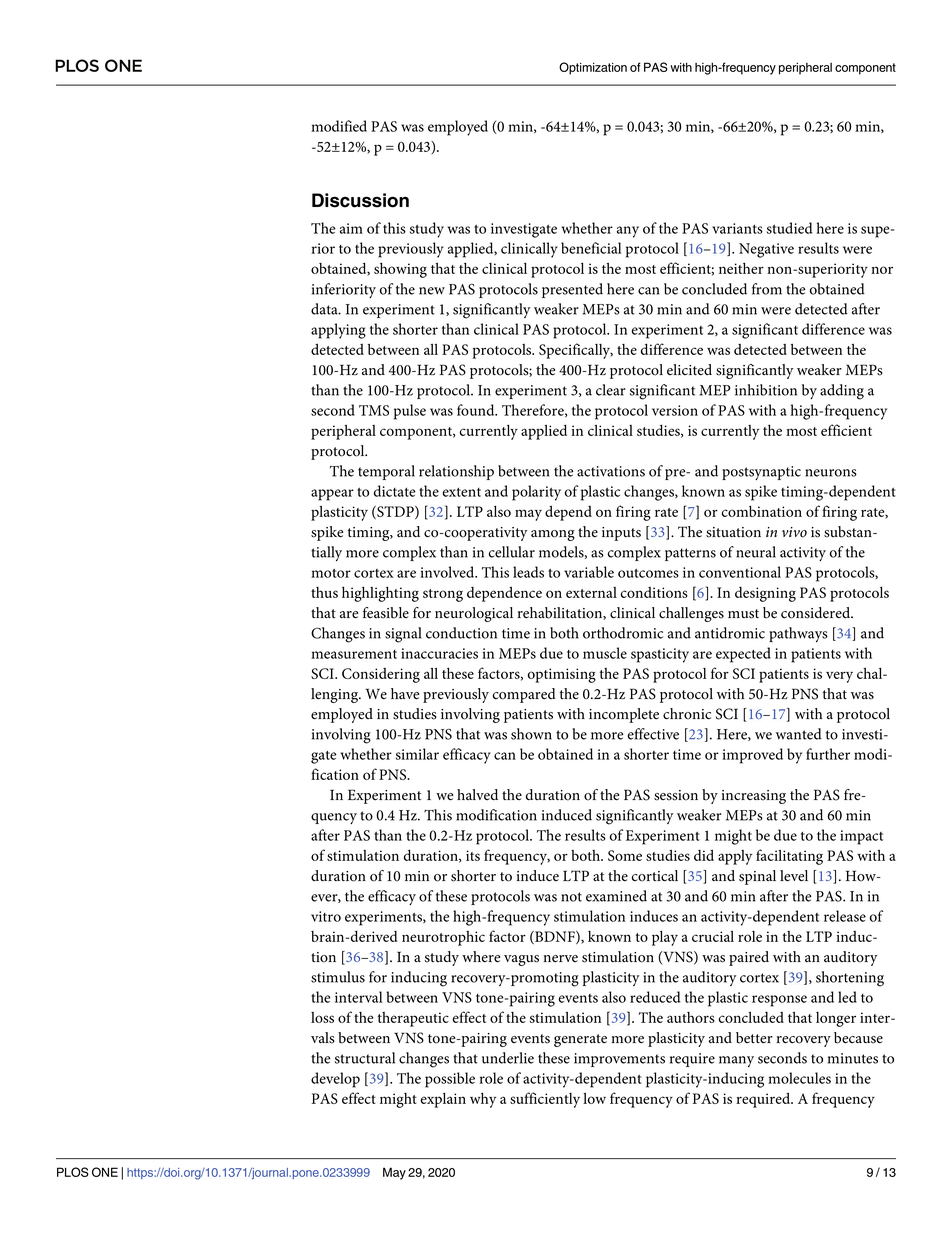  What do you see at coordinates (799, 1078) in the screenshot?
I see `molecules` at bounding box center [799, 1078].
